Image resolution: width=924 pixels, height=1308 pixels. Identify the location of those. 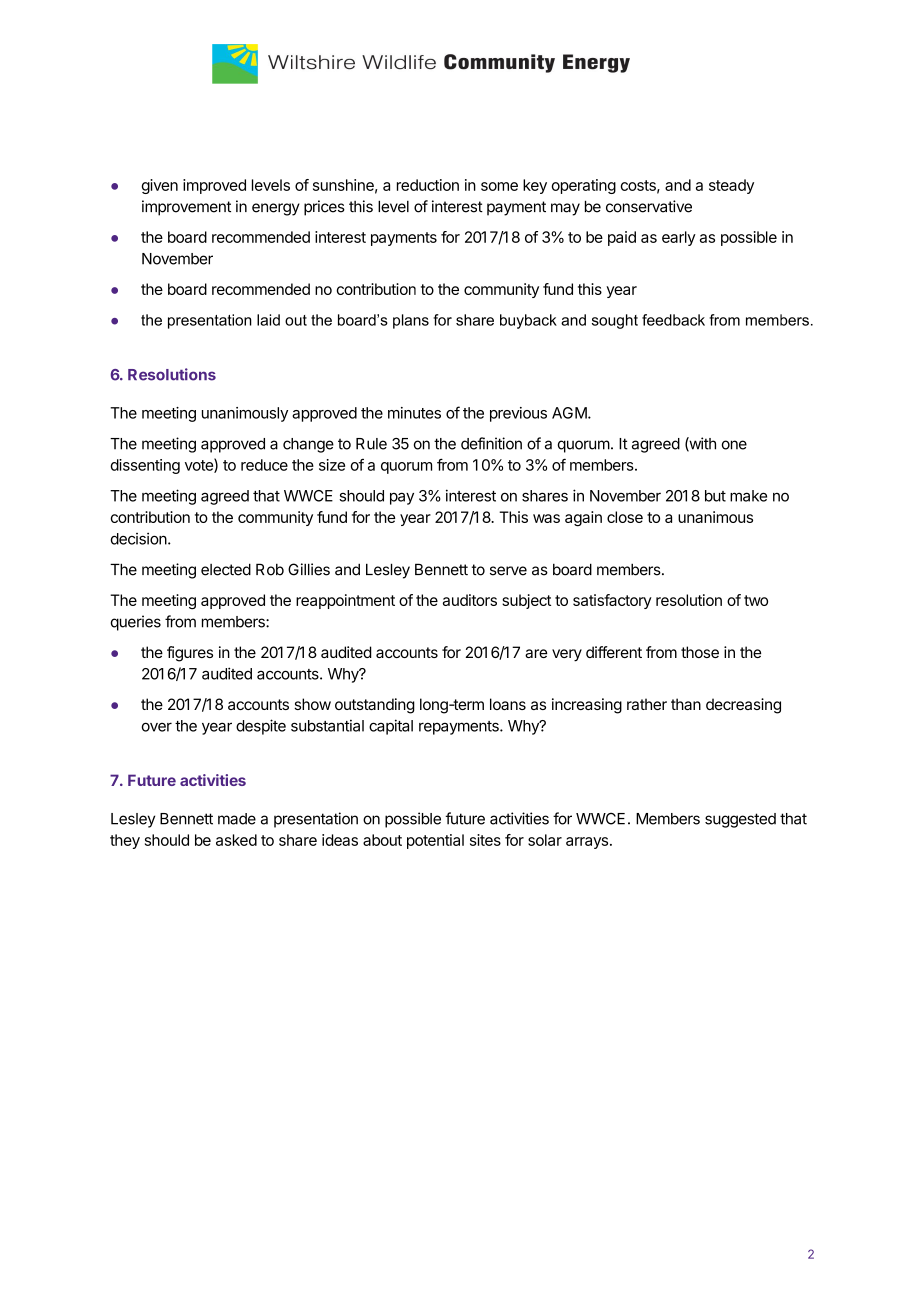
(700, 652).
